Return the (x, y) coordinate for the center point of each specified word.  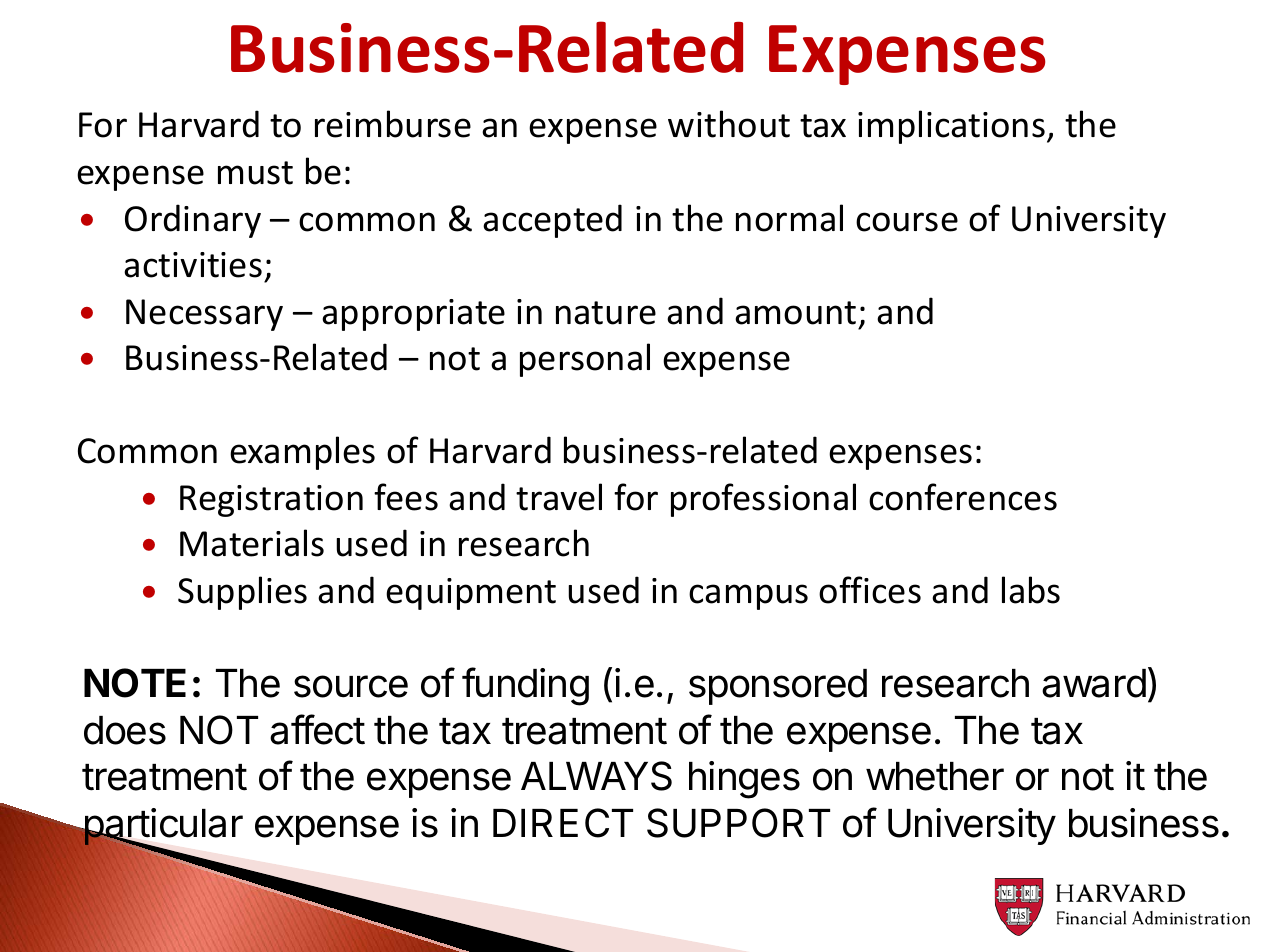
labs (1031, 590)
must (255, 173)
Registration (271, 501)
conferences (963, 497)
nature (606, 313)
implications (951, 127)
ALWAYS (596, 776)
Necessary (204, 315)
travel (559, 497)
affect (317, 729)
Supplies (242, 593)
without (729, 124)
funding (525, 686)
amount (795, 313)
